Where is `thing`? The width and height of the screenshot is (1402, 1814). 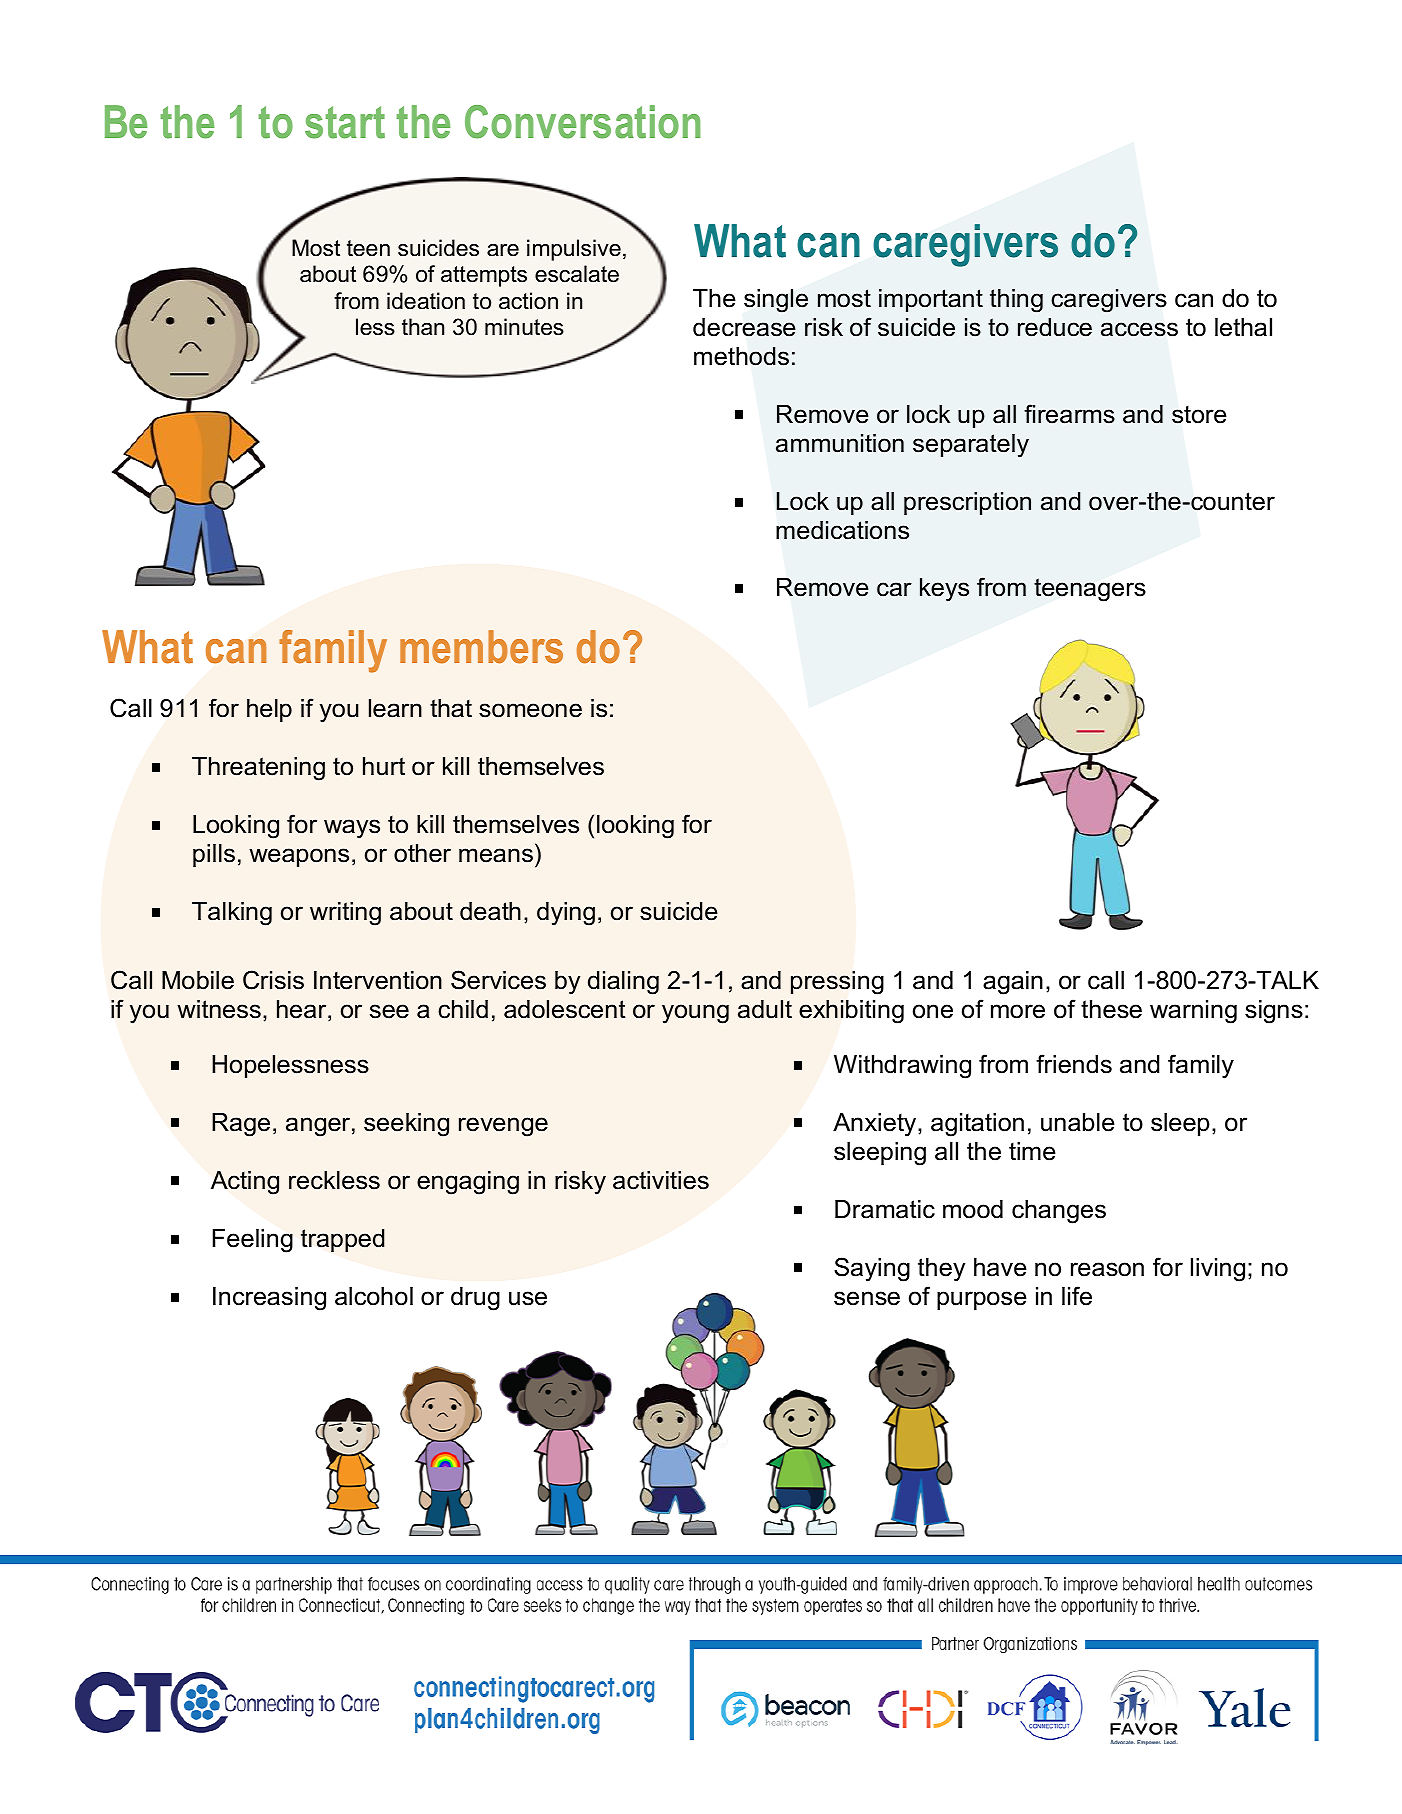 thing is located at coordinates (1016, 301).
